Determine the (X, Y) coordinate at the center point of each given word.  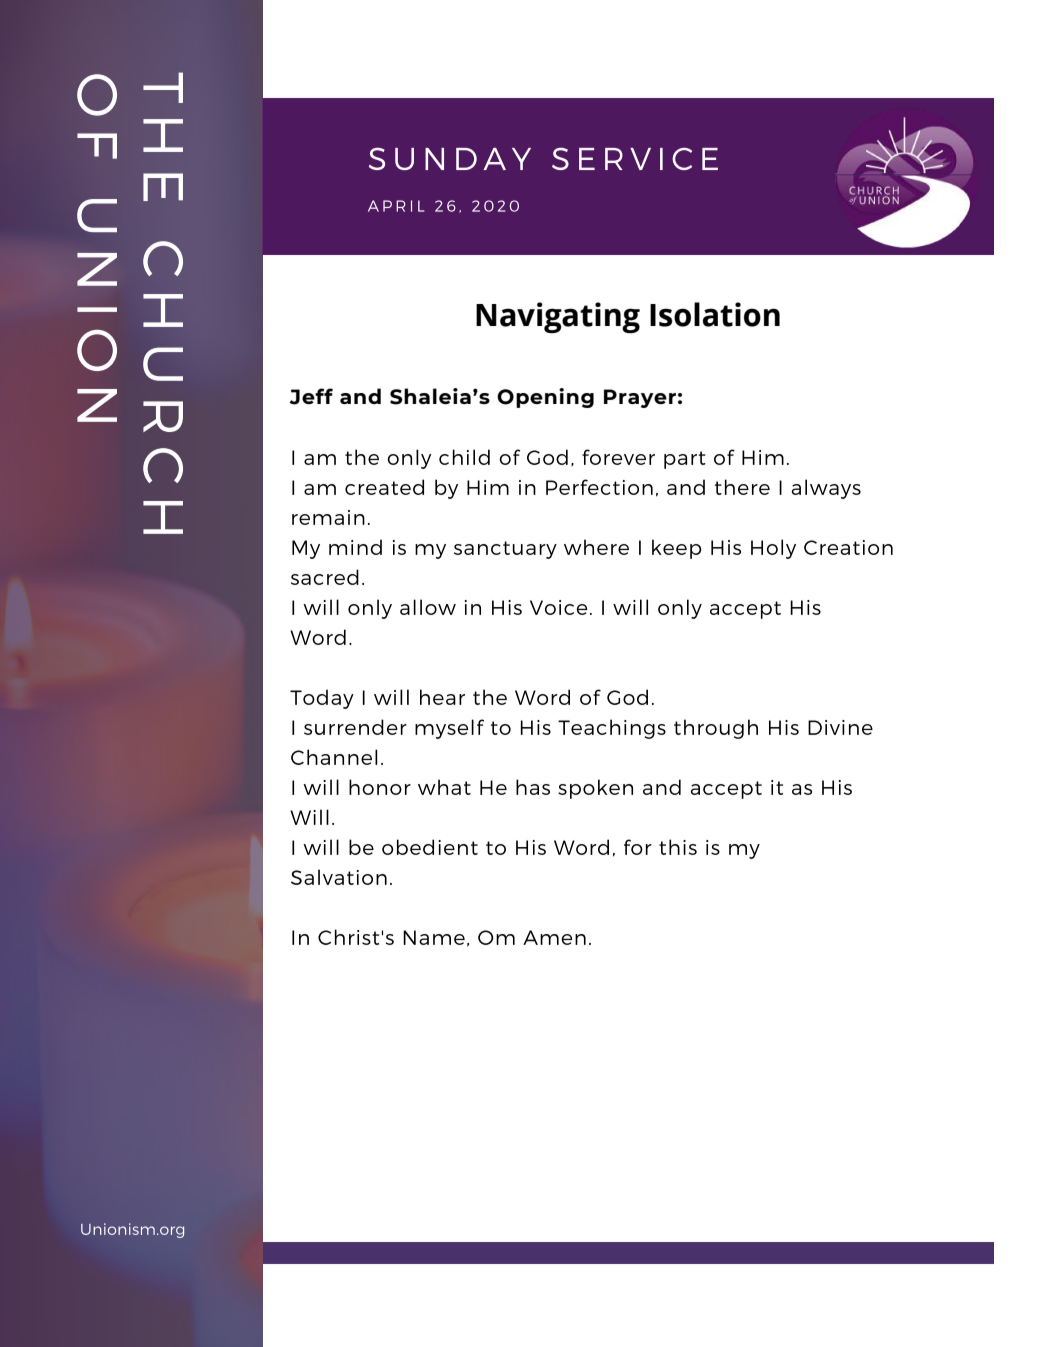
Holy (773, 549)
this (678, 847)
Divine (840, 727)
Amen (554, 937)
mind (355, 547)
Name (434, 937)
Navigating (558, 317)
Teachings (612, 729)
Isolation (715, 314)
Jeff (311, 396)
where (596, 547)
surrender (355, 727)
